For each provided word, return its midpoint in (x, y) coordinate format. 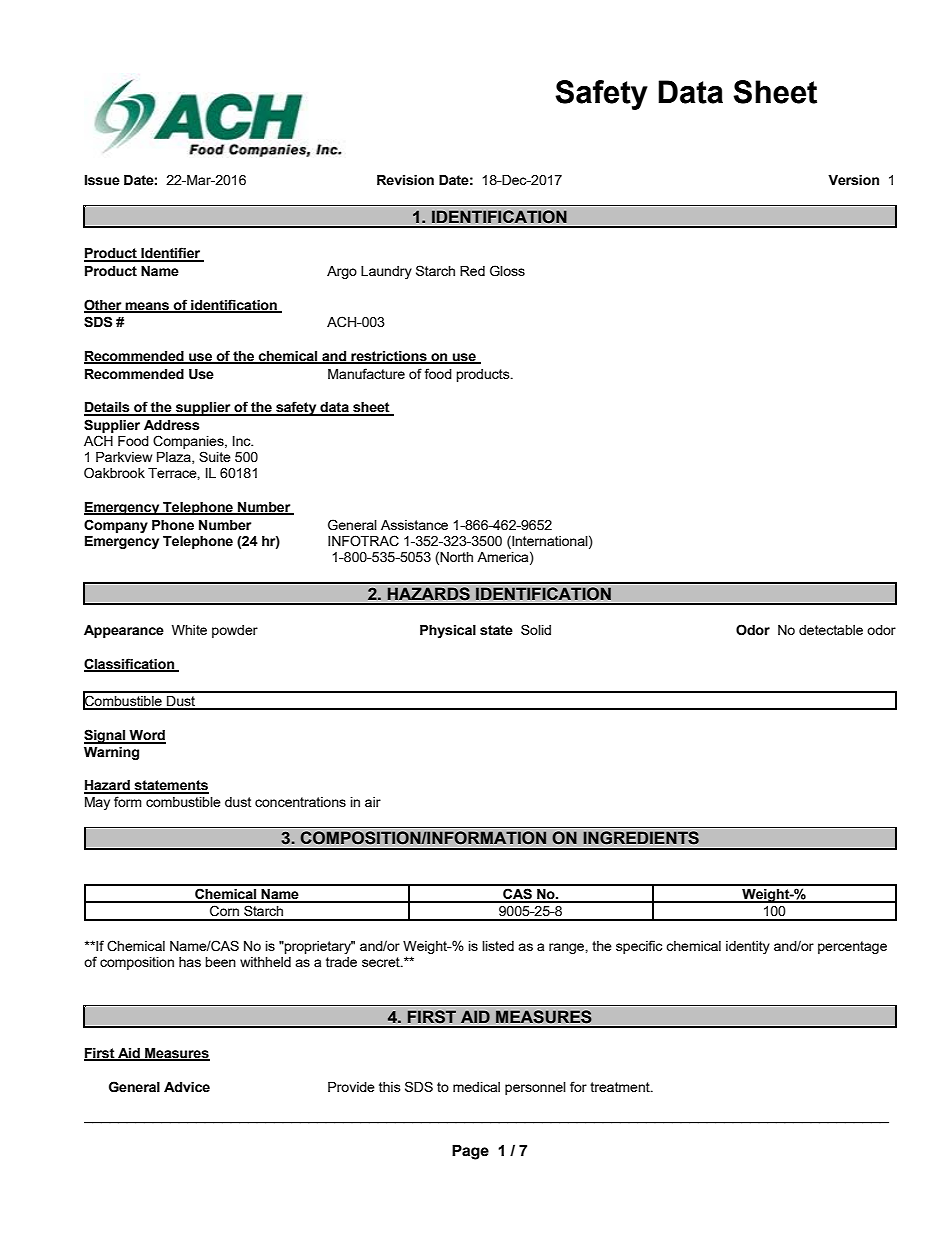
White (189, 630)
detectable (831, 630)
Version (853, 180)
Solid (536, 629)
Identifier (171, 254)
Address (172, 425)
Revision (405, 180)
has (190, 962)
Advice (187, 1087)
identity (748, 947)
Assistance (414, 525)
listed (498, 946)
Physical (448, 631)
